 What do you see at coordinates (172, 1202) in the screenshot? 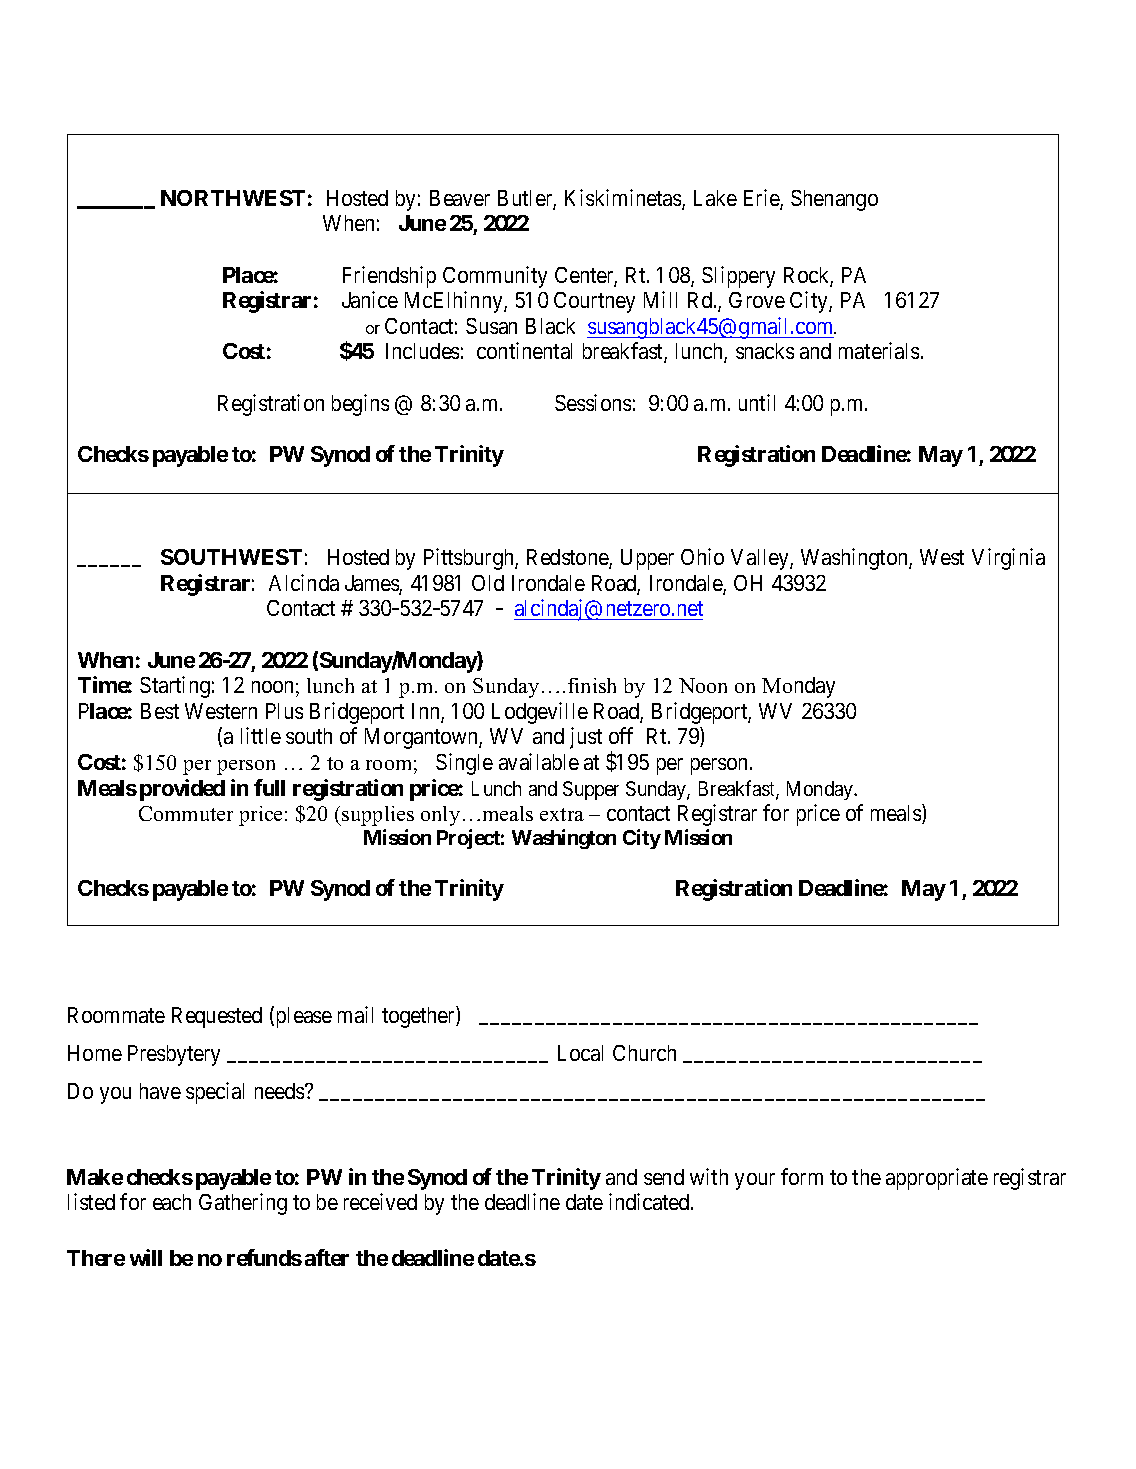
I see `each` at bounding box center [172, 1202].
